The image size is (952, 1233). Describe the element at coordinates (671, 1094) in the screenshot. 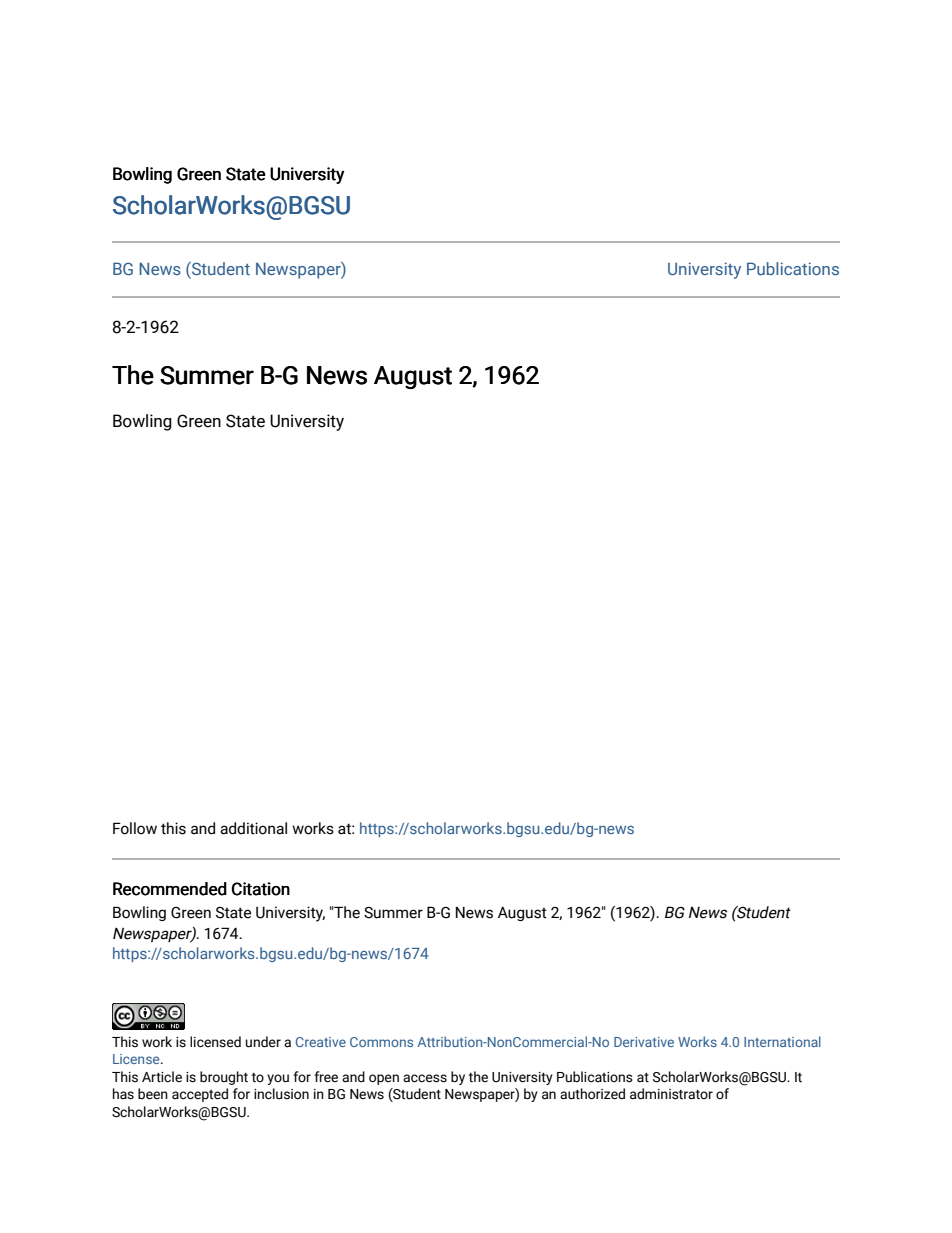

I see `administrator` at that location.
